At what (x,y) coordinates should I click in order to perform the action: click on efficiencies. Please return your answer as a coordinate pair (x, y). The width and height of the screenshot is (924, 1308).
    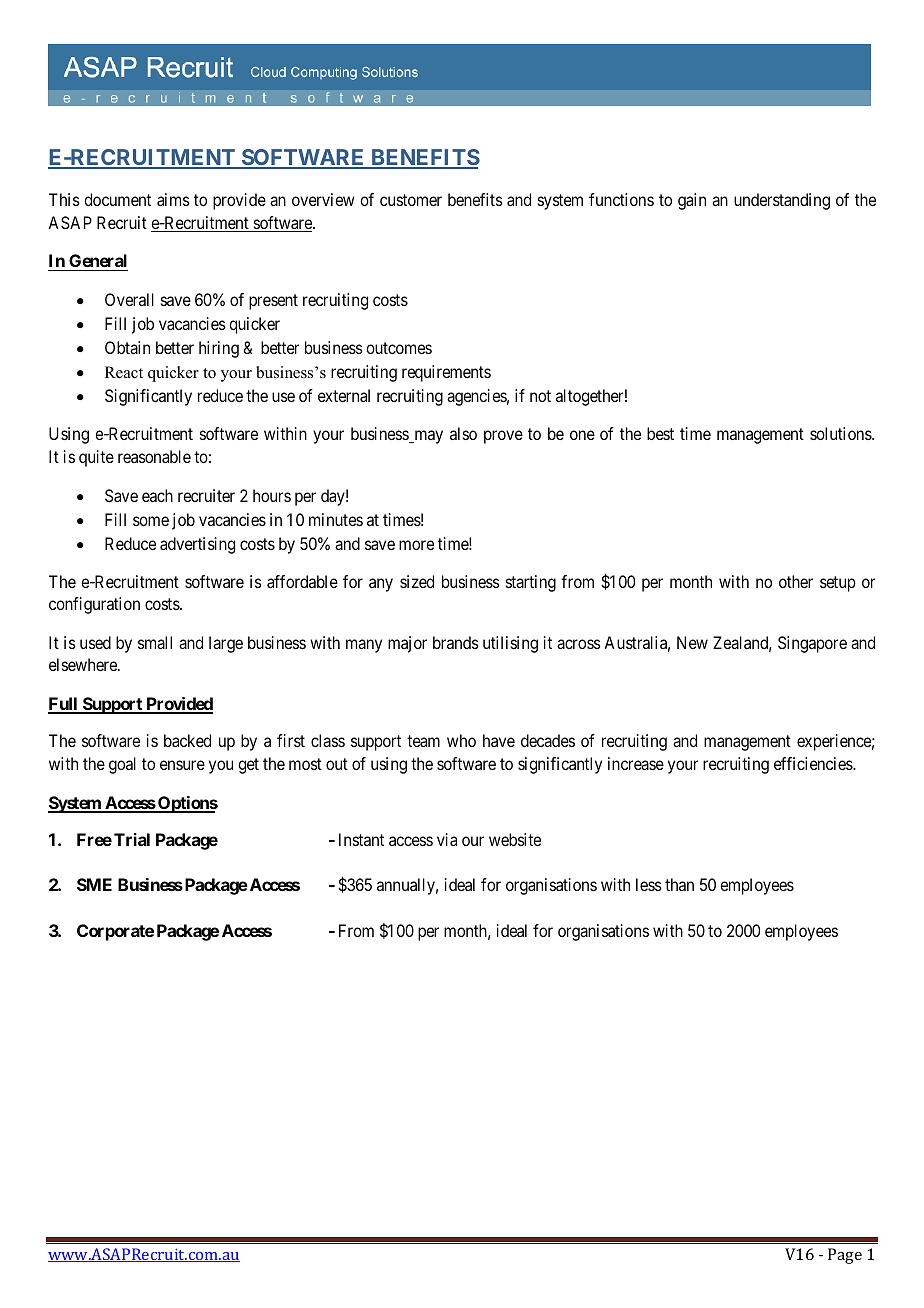
    Looking at the image, I should click on (814, 763).
